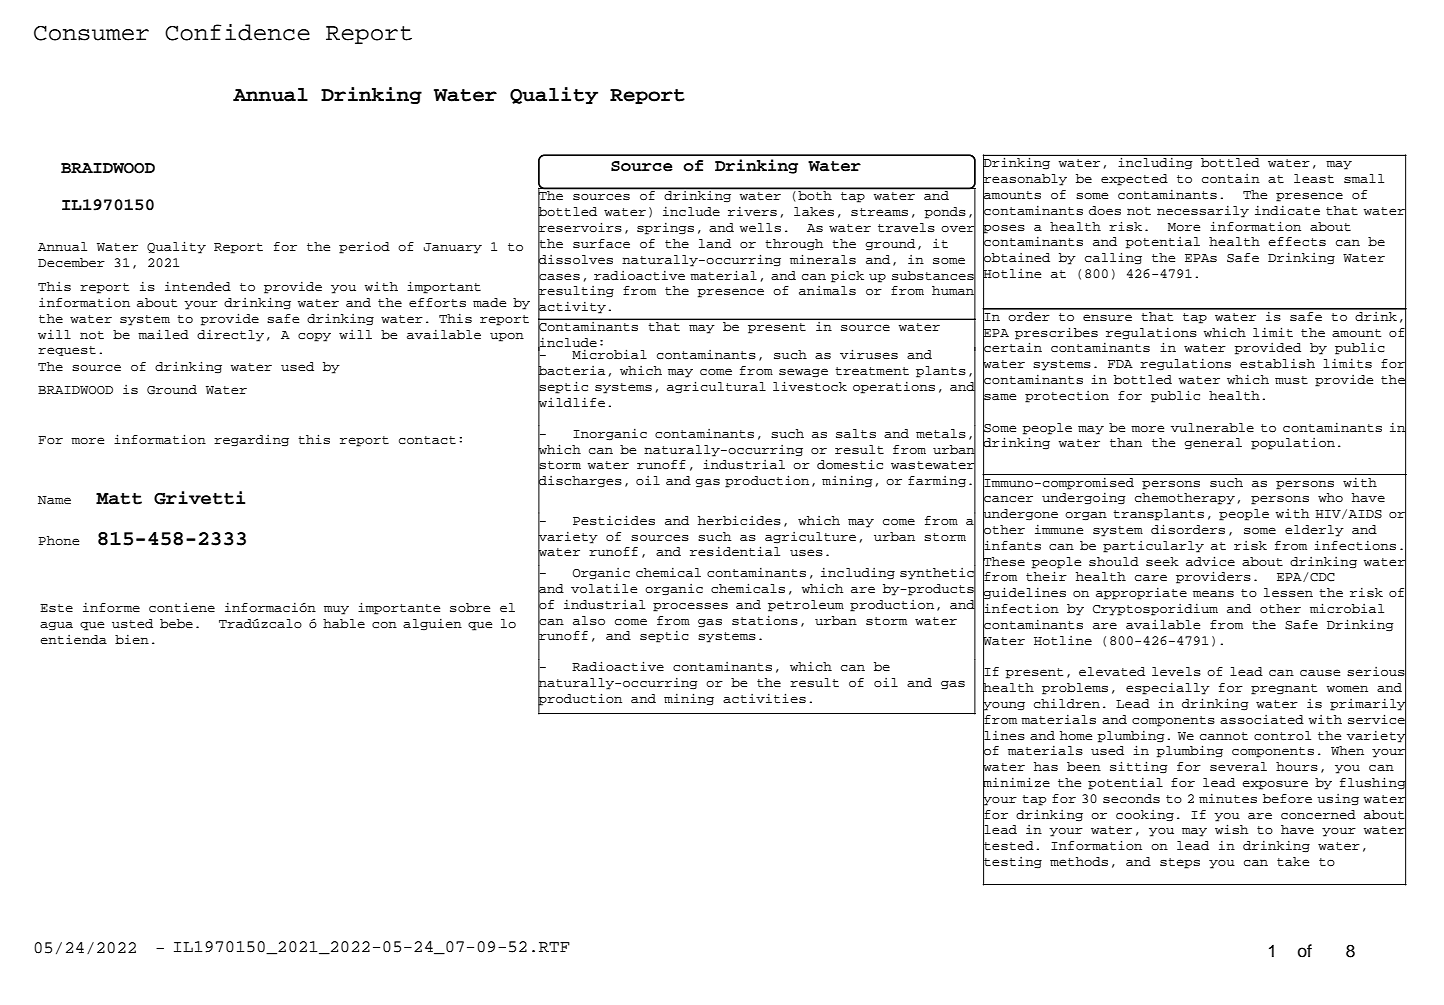  Describe the element at coordinates (1232, 829) in the screenshot. I see `wish` at that location.
